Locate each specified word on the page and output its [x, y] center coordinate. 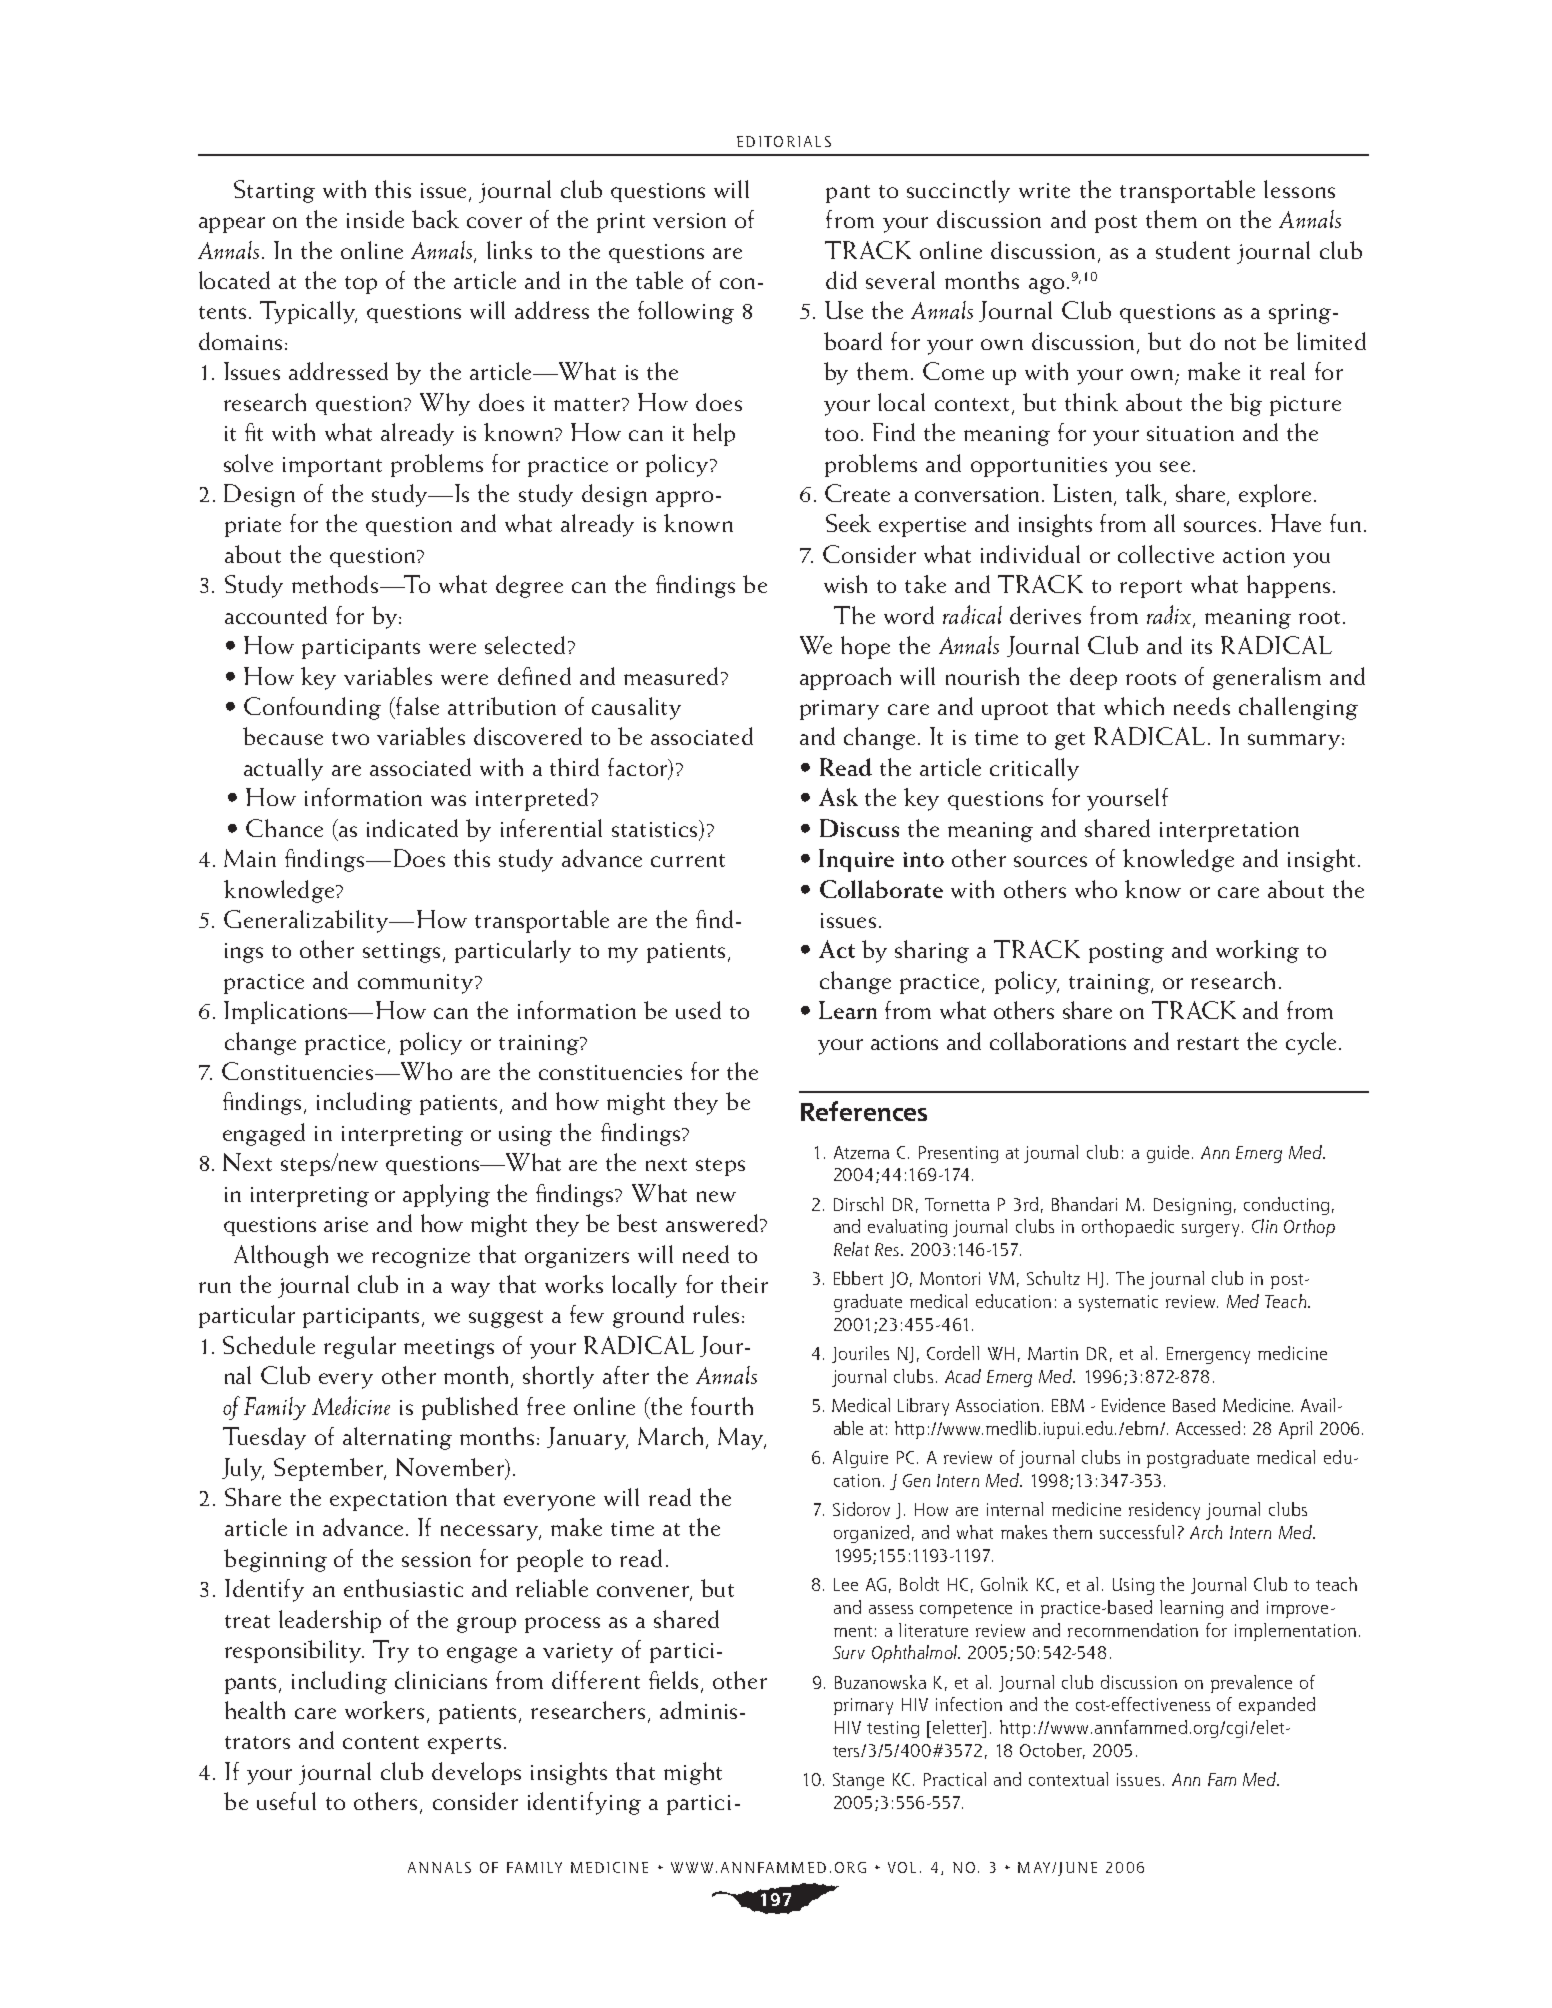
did [841, 280]
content [381, 1742]
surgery [1212, 1230]
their [744, 1284]
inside [375, 219]
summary [1295, 742]
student [1193, 250]
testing [893, 1729]
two [350, 738]
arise [346, 1224]
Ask [838, 797]
